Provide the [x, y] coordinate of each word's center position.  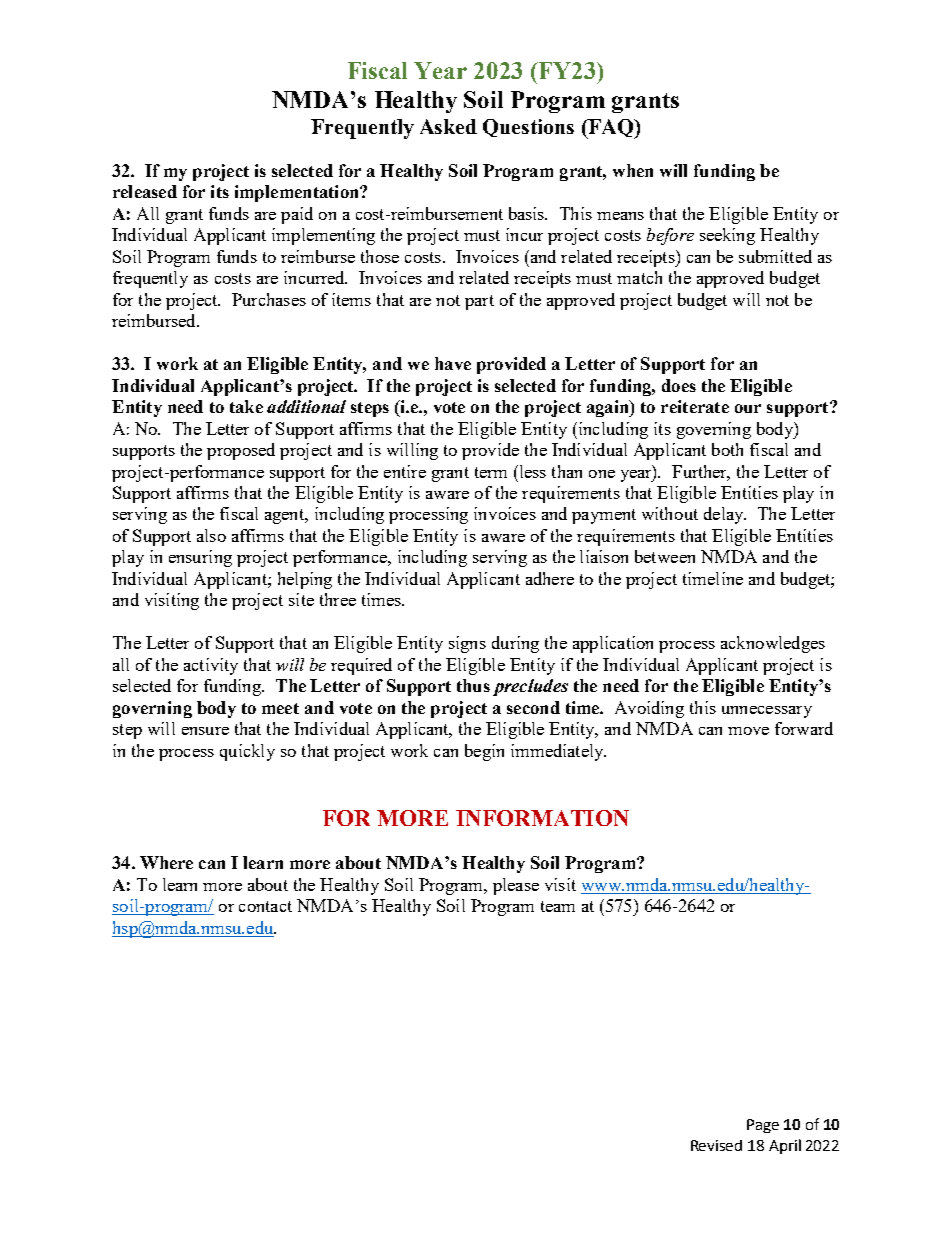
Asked [448, 126]
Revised [716, 1145]
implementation [298, 193]
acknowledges [773, 644]
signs [467, 644]
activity [211, 666]
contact [265, 906]
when [633, 170]
